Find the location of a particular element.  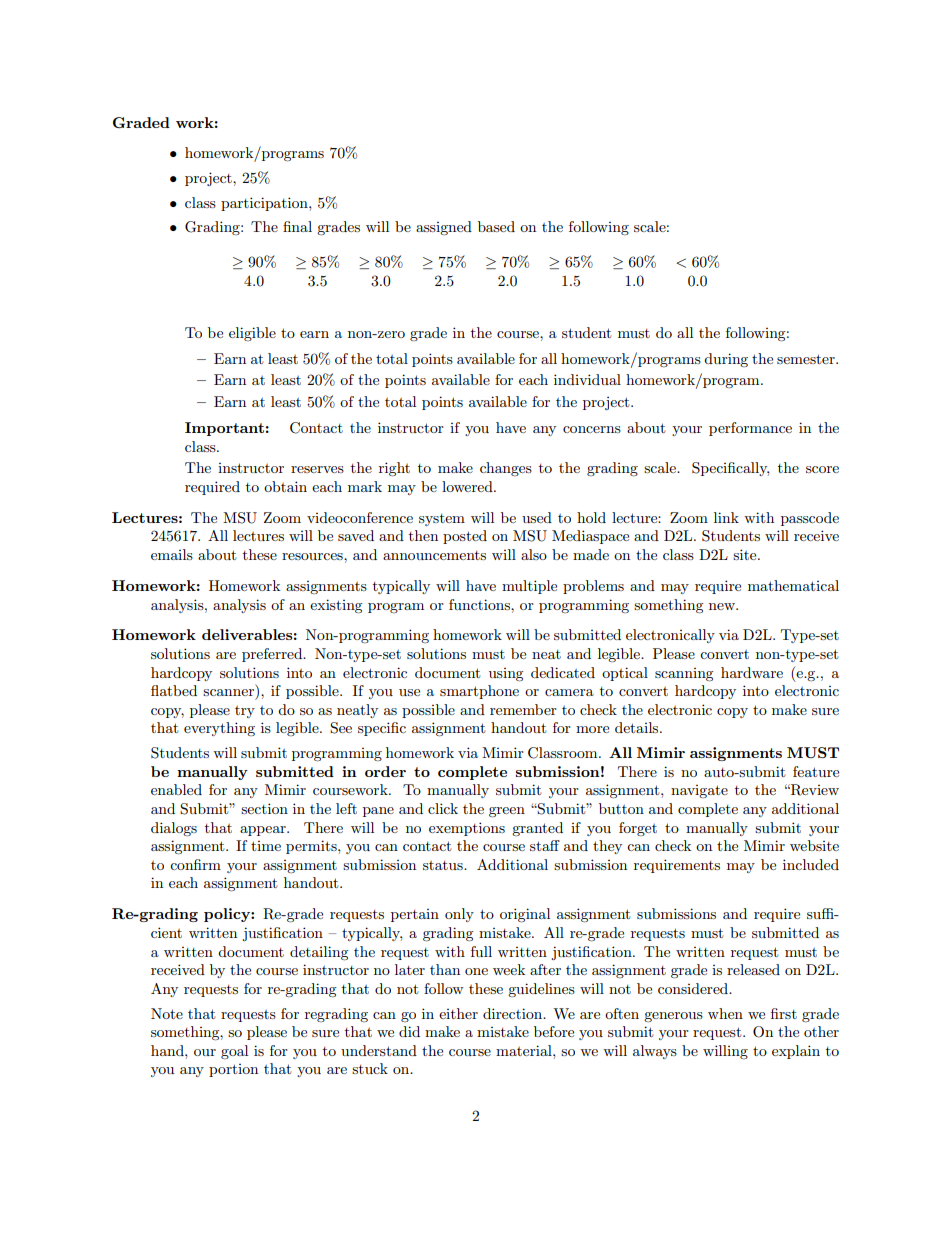

preferred is located at coordinates (273, 655).
